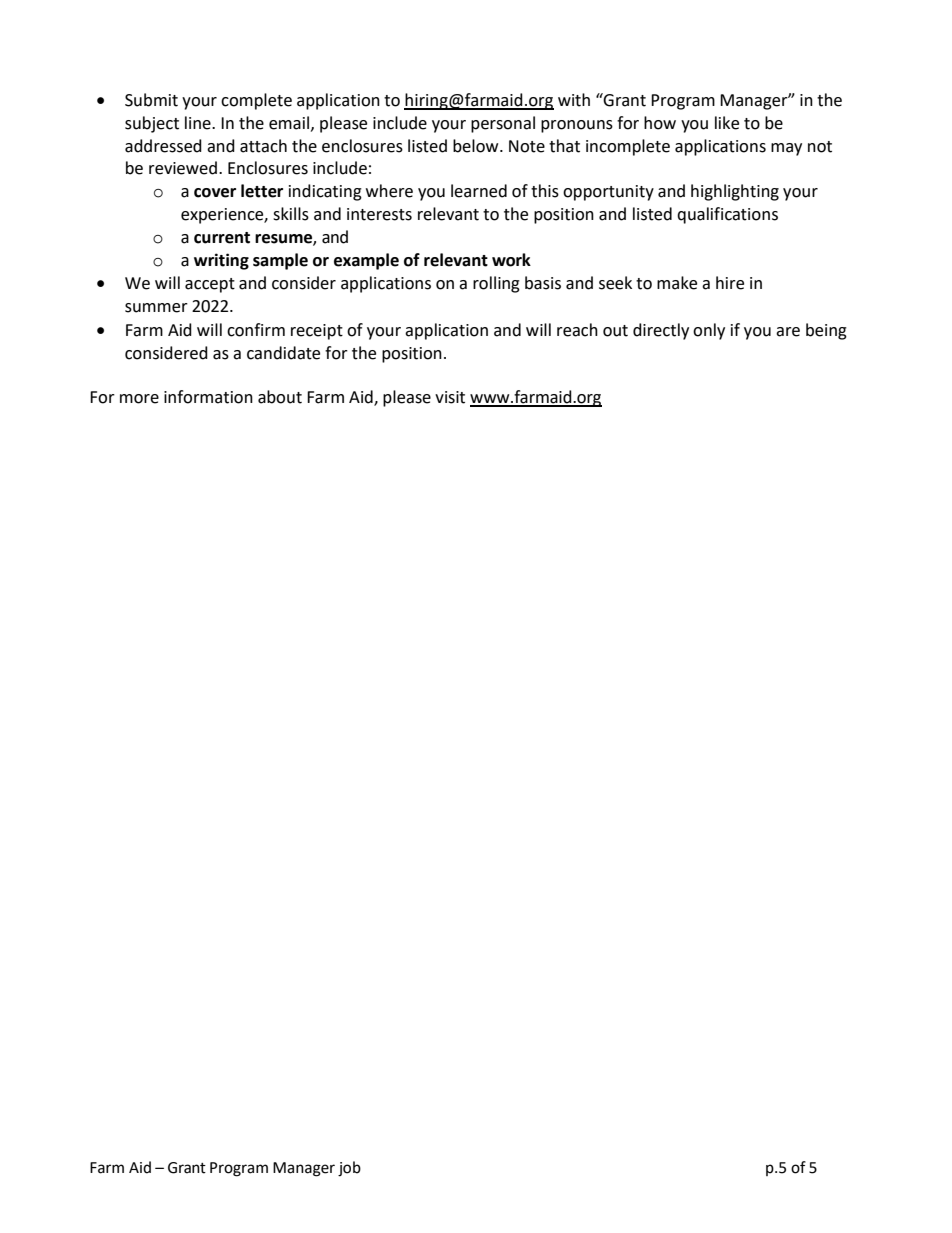 The width and height of the screenshot is (952, 1233). What do you see at coordinates (788, 332) in the screenshot?
I see `are` at bounding box center [788, 332].
